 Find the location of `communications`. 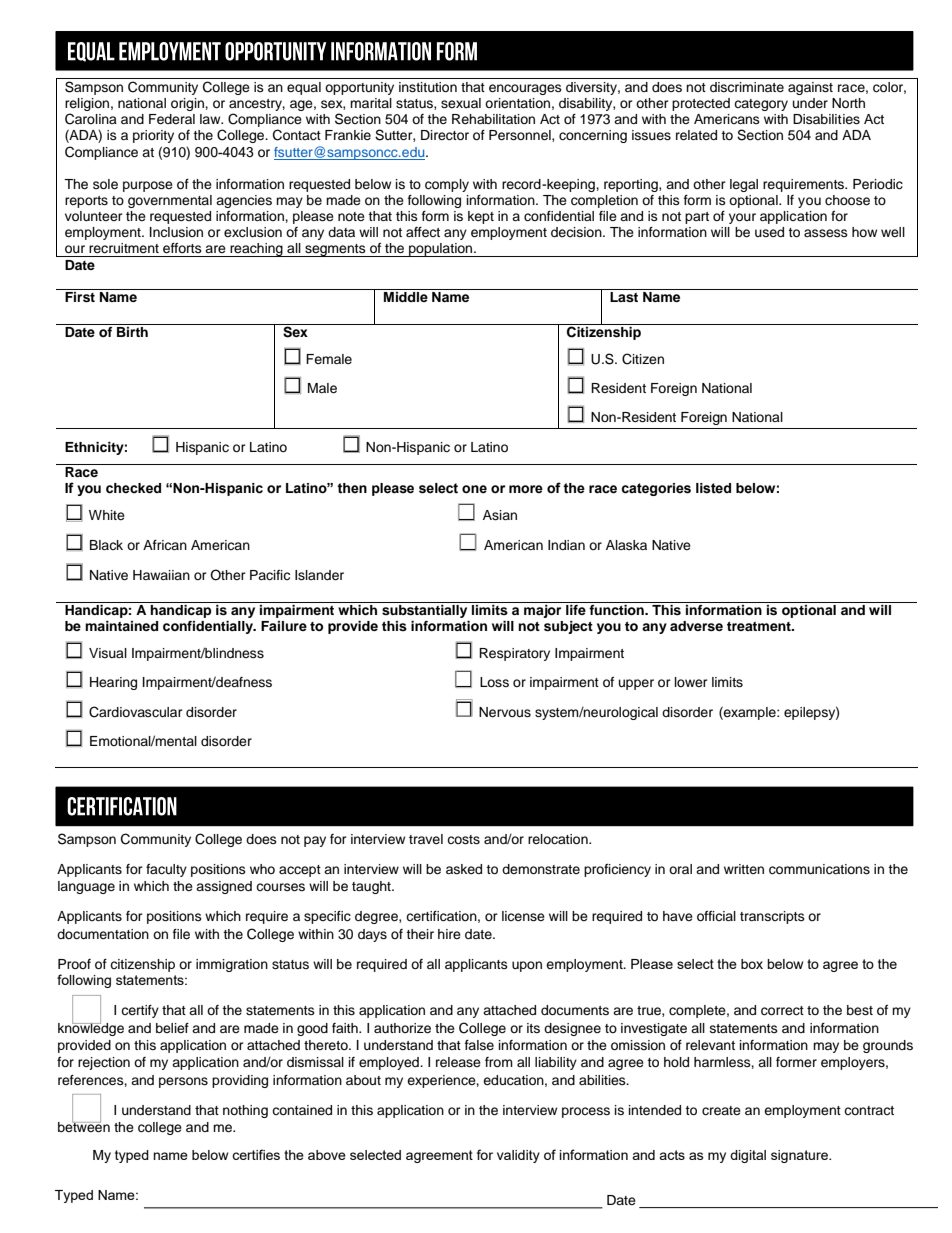

communications is located at coordinates (819, 869).
